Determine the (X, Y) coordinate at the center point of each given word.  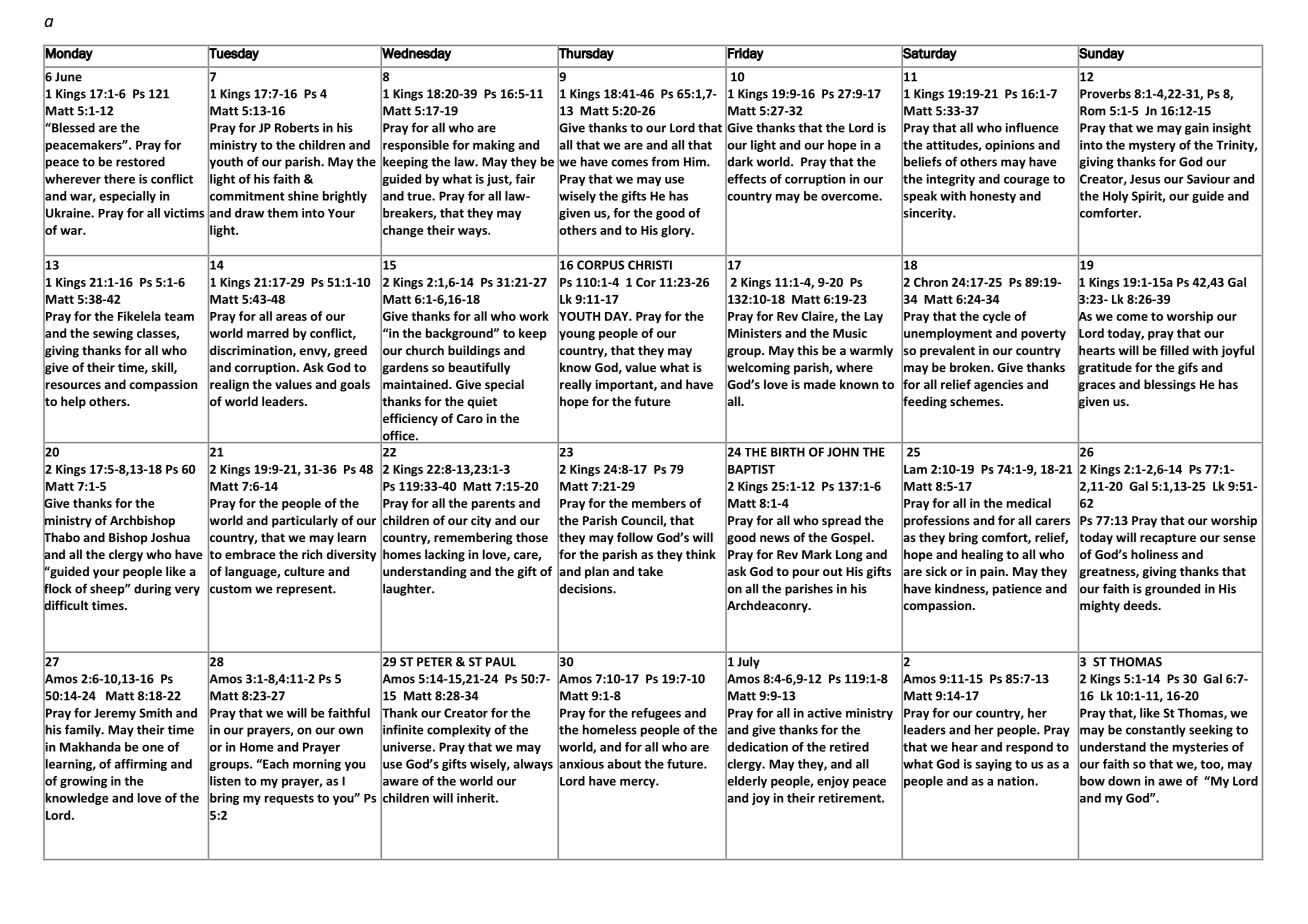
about (624, 764)
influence (1032, 127)
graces (1096, 387)
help (73, 402)
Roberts (297, 128)
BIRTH (788, 452)
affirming (140, 765)
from (665, 161)
